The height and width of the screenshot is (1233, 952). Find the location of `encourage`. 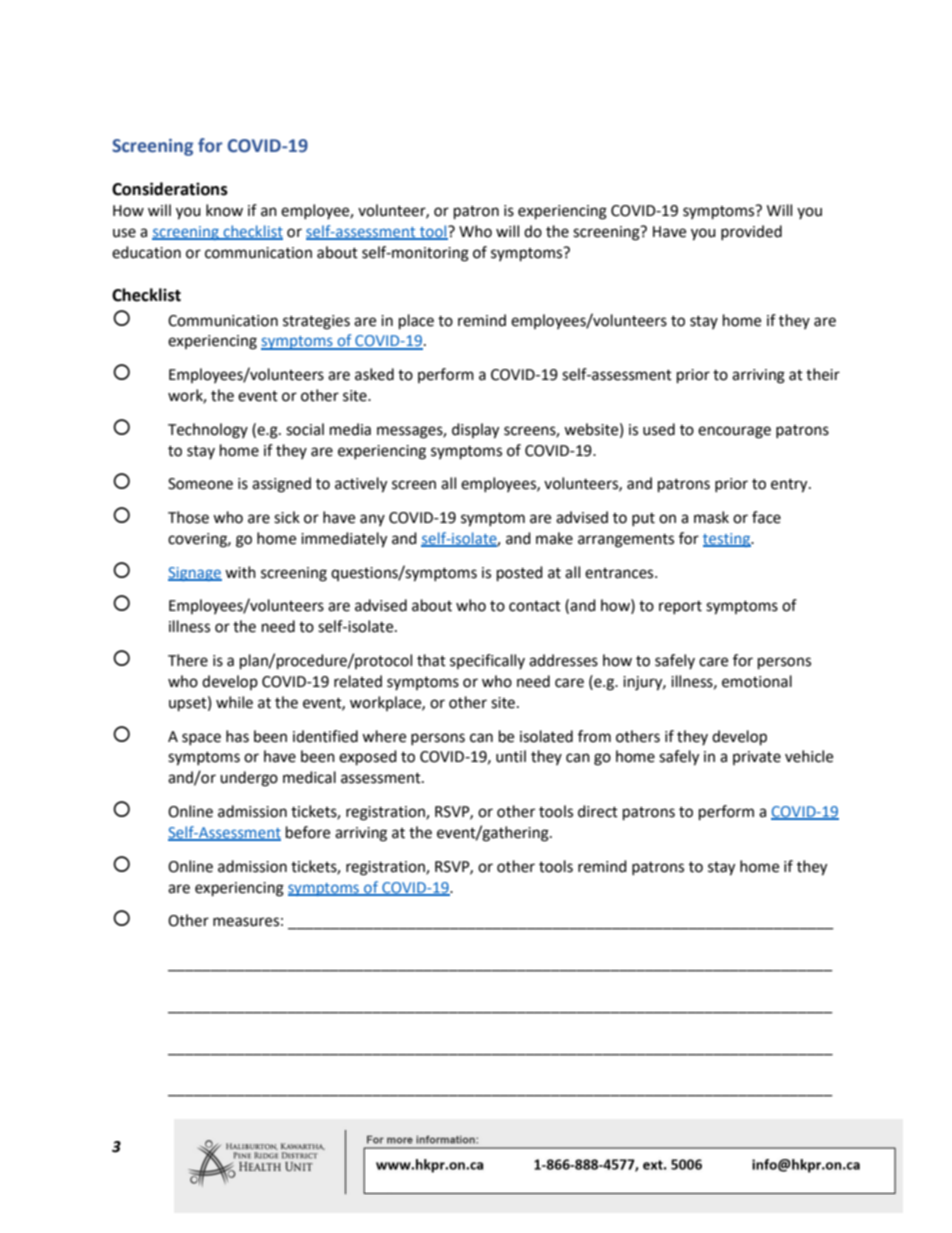

encourage is located at coordinates (734, 432).
